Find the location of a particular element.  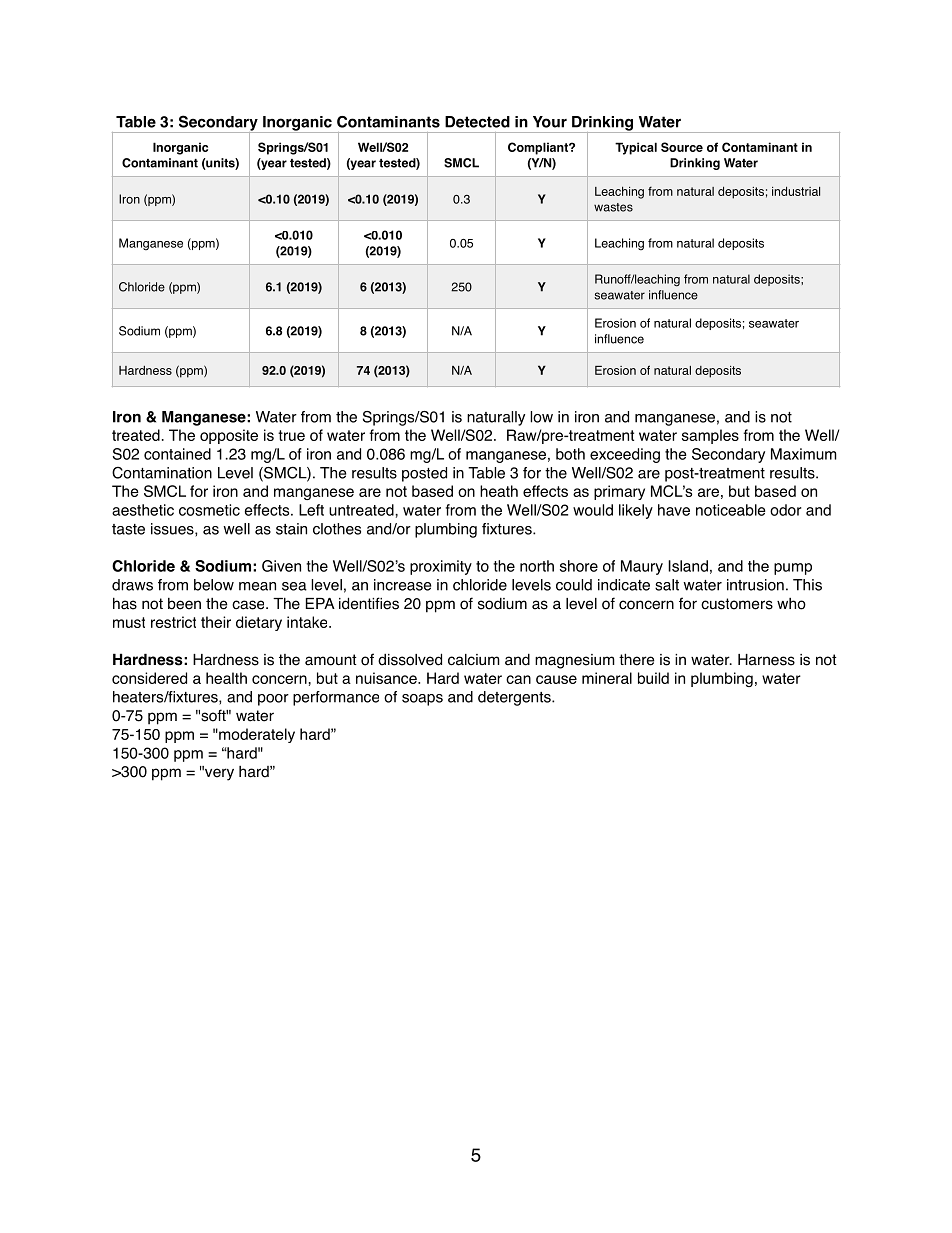

moderately is located at coordinates (256, 735).
